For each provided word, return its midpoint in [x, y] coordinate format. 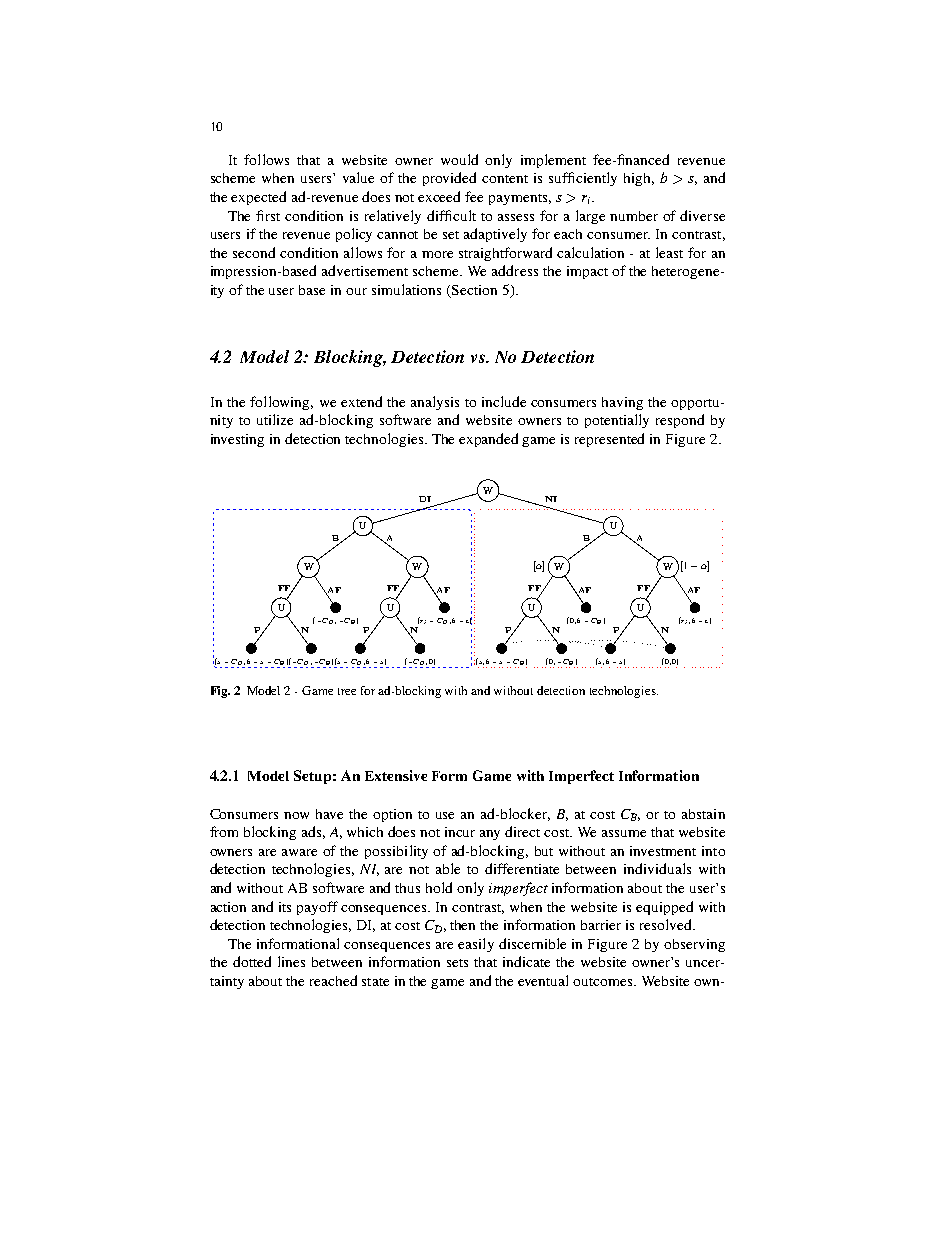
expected [258, 198]
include [504, 401]
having [622, 403]
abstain [703, 814]
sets [457, 963]
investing [237, 440]
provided [449, 179]
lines [291, 961]
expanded [488, 440]
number [634, 216]
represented [609, 440]
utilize [275, 419]
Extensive [396, 775]
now [296, 815]
